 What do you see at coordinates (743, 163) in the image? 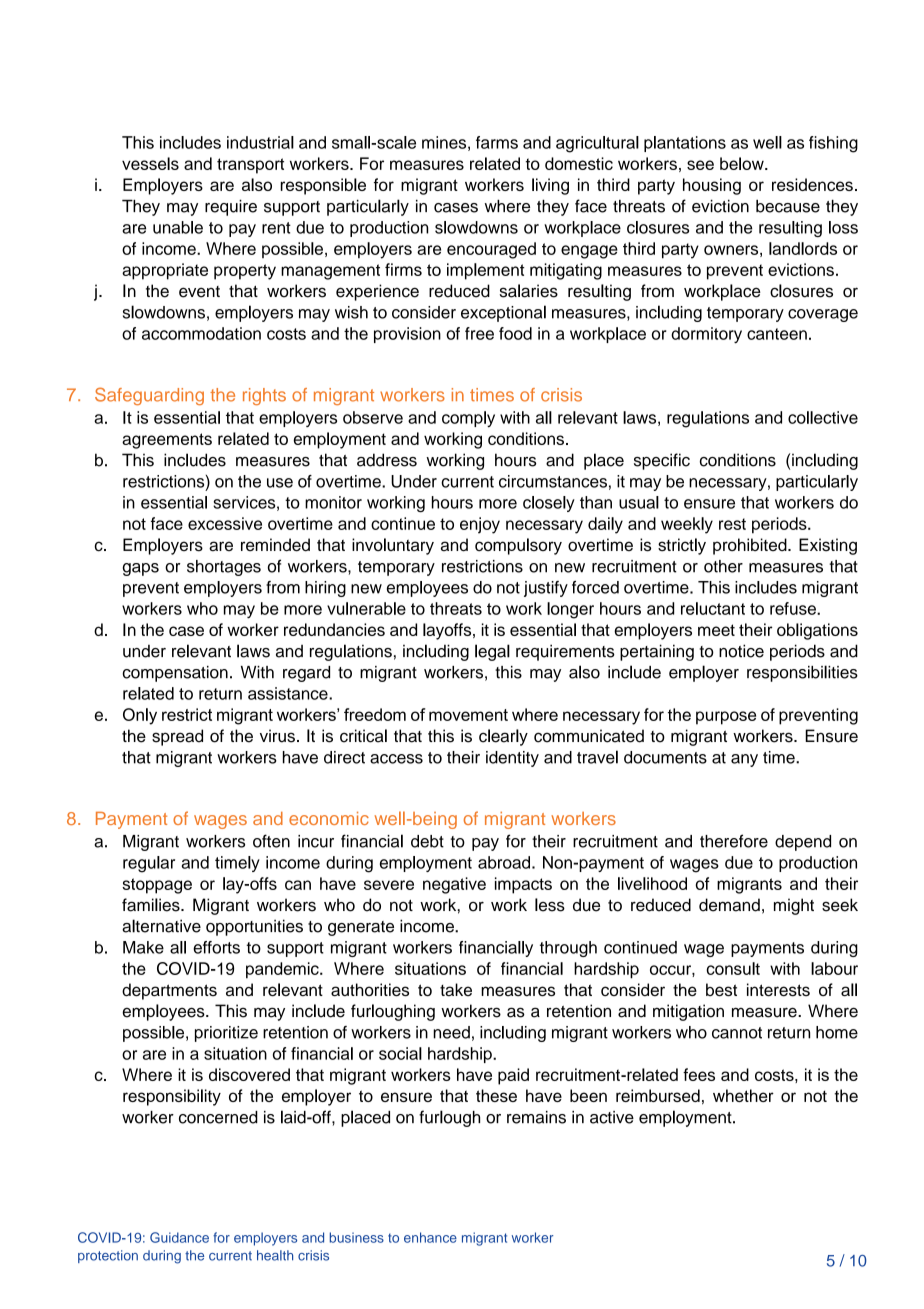
I see `below` at bounding box center [743, 163].
